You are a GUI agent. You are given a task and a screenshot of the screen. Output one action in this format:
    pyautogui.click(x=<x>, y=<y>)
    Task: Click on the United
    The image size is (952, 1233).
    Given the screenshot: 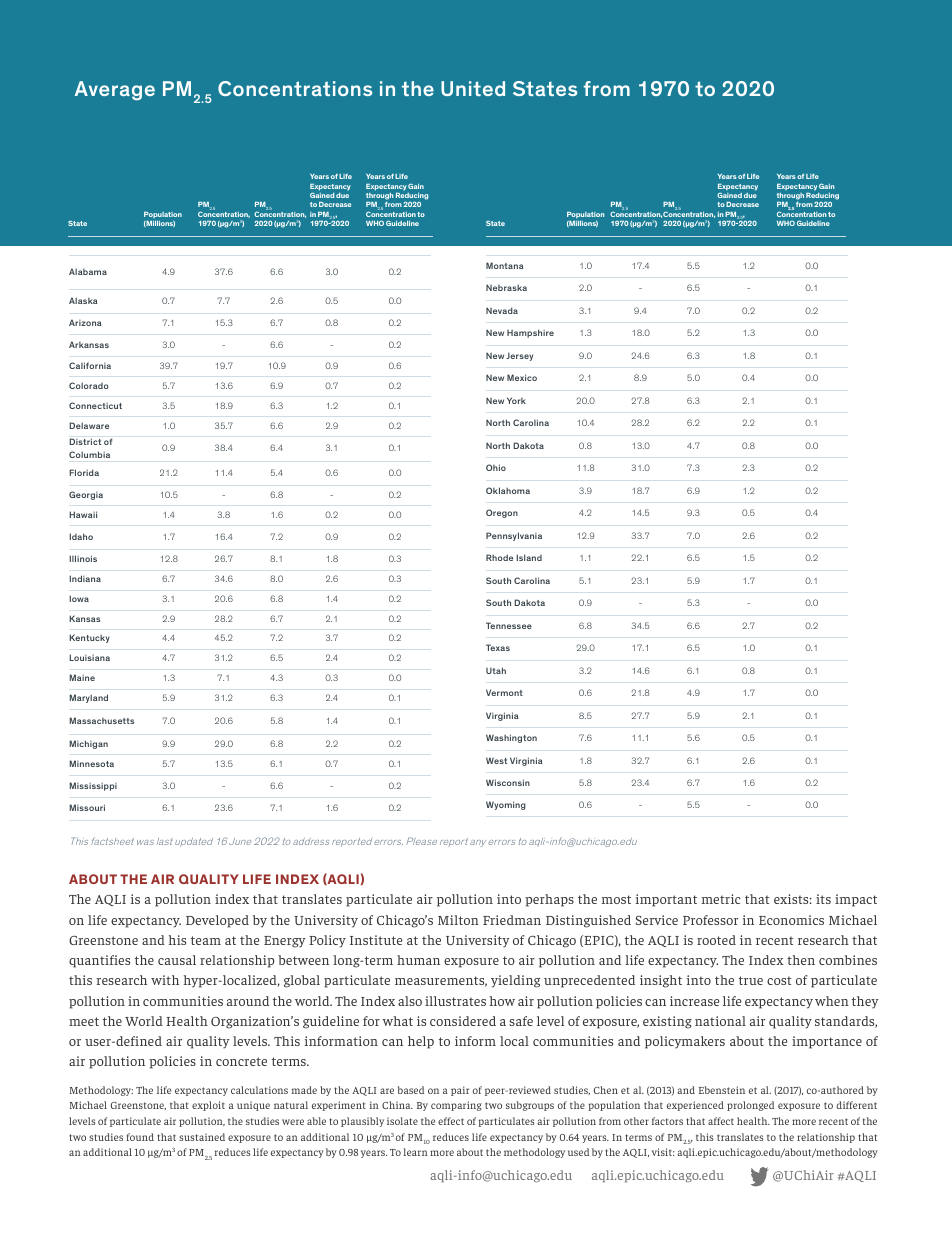 What is the action you would take?
    pyautogui.click(x=473, y=88)
